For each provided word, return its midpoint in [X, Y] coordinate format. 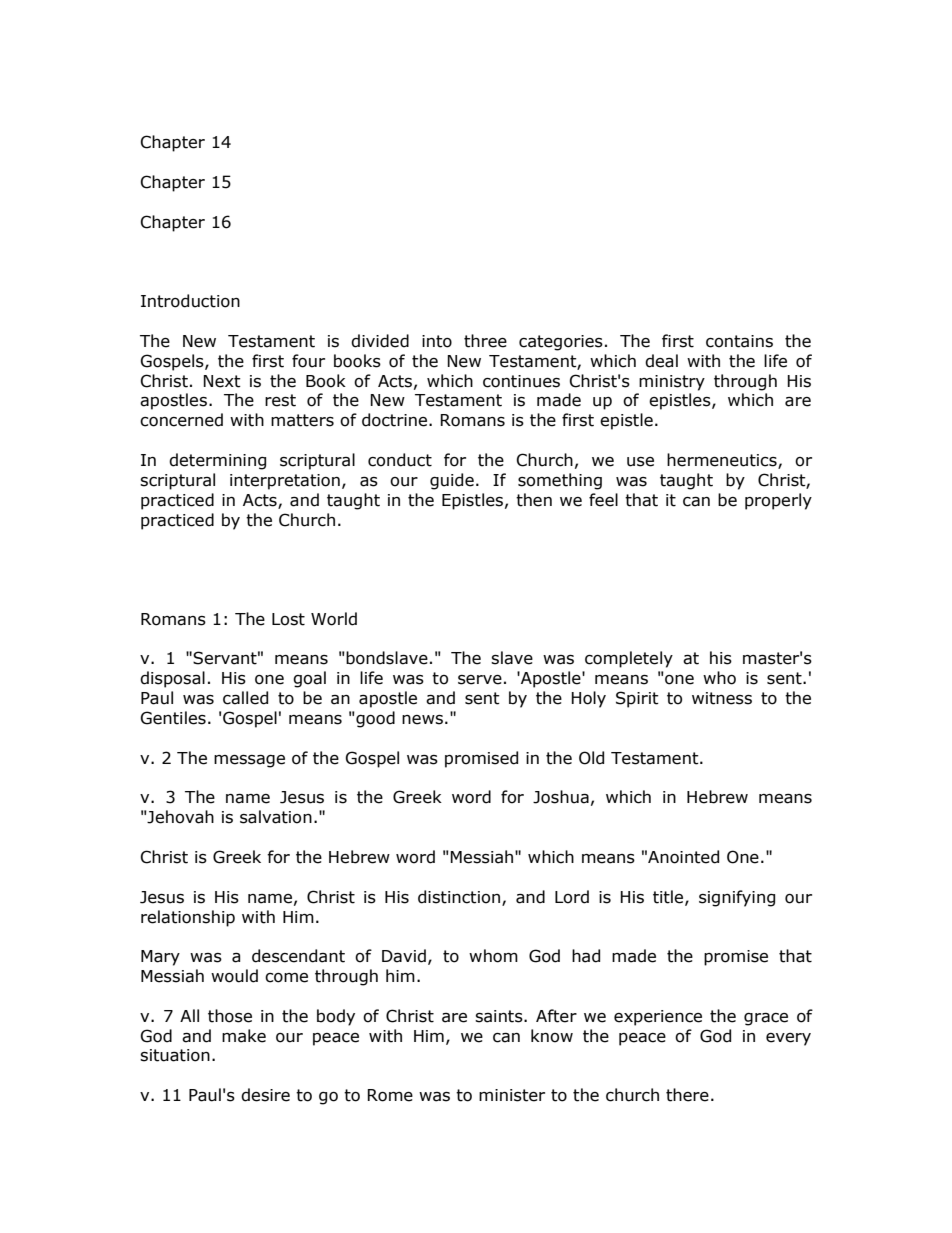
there [687, 1095]
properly [778, 501]
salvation [276, 817]
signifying [737, 898]
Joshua [561, 797]
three [485, 341]
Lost [288, 619]
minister [512, 1095]
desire [265, 1095]
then [534, 500]
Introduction [190, 301]
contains [739, 341]
